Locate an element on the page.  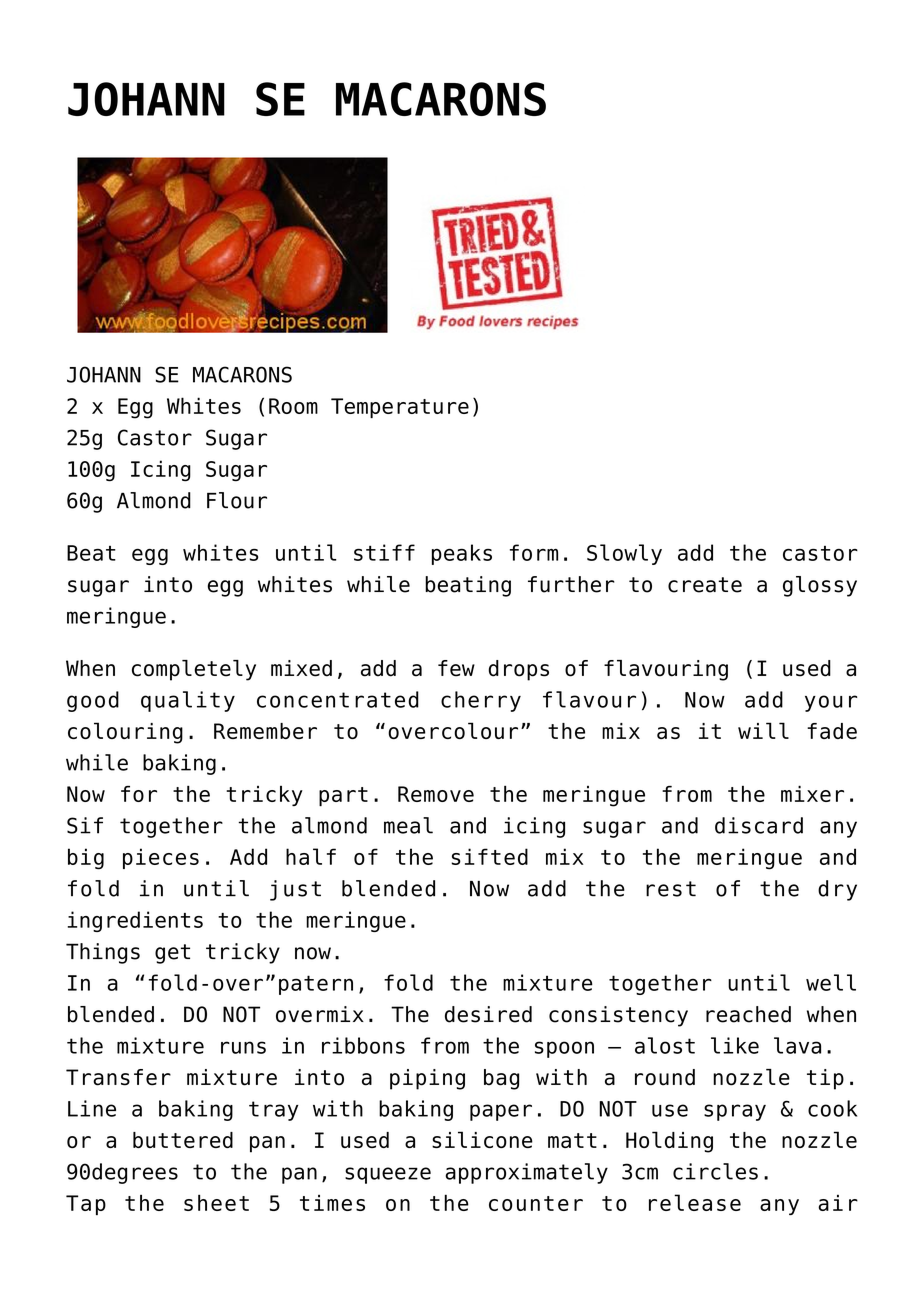
discard is located at coordinates (759, 825).
